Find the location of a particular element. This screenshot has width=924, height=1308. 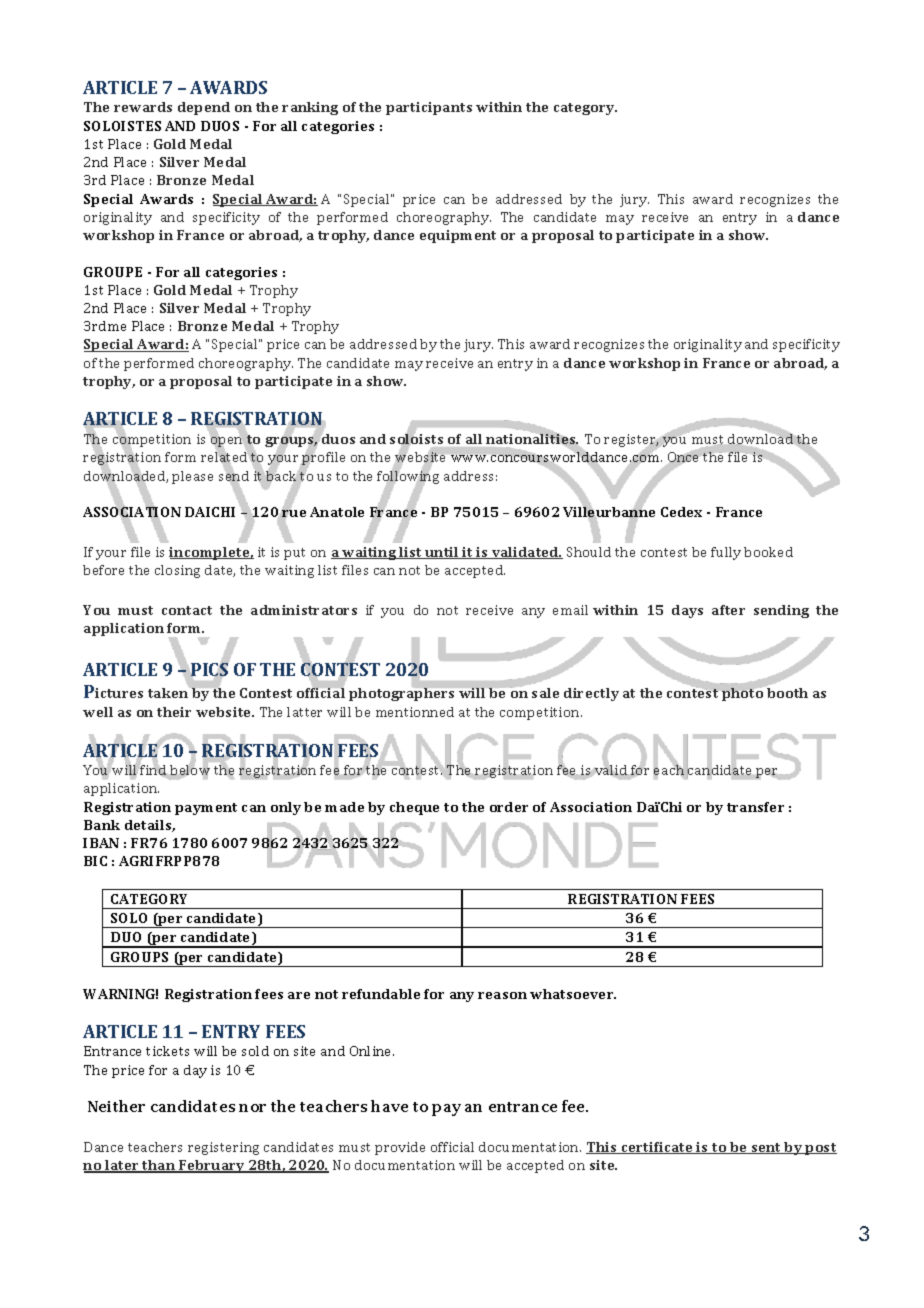

mentionned is located at coordinates (415, 712).
